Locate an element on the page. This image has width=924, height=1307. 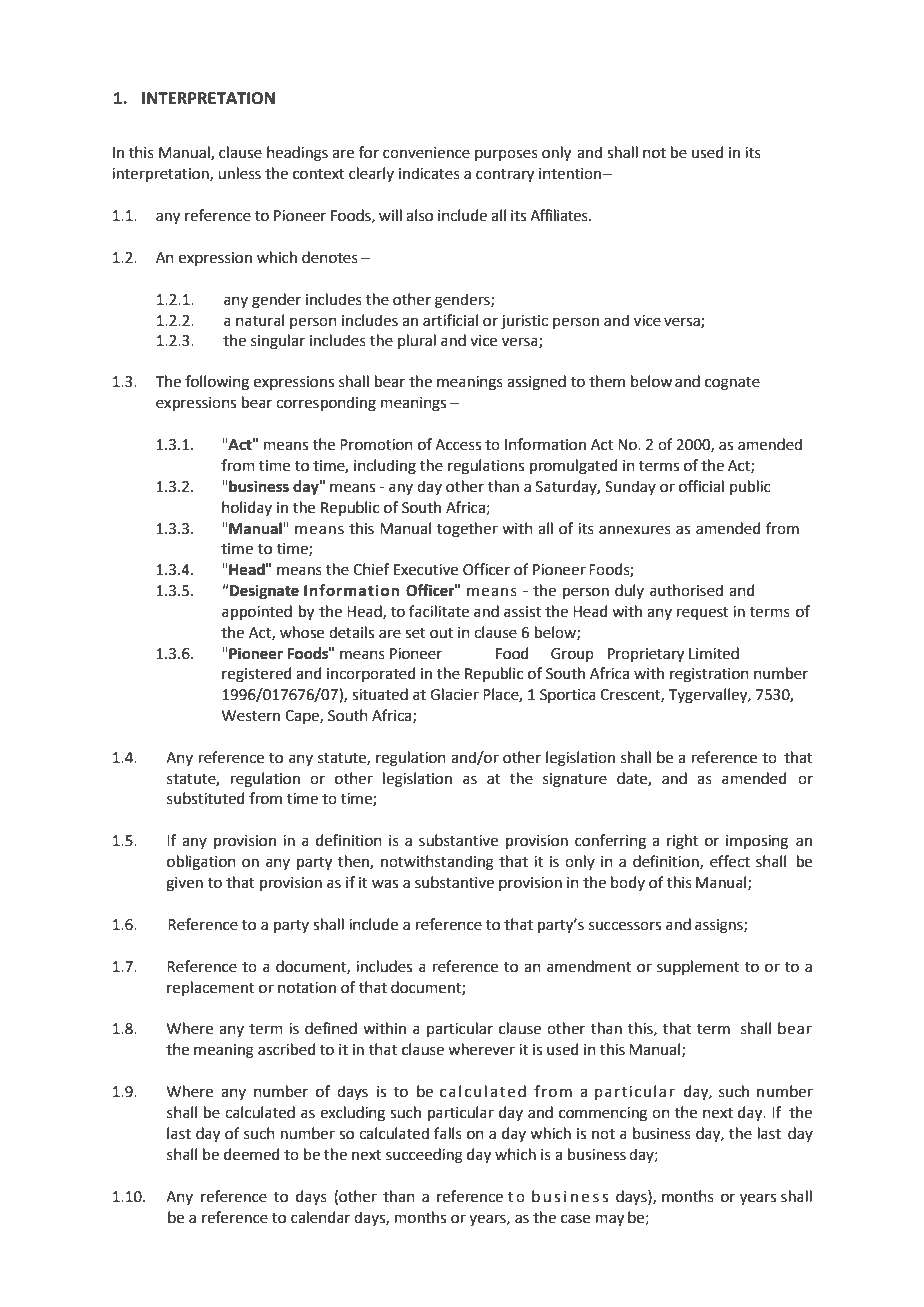
was is located at coordinates (385, 884).
